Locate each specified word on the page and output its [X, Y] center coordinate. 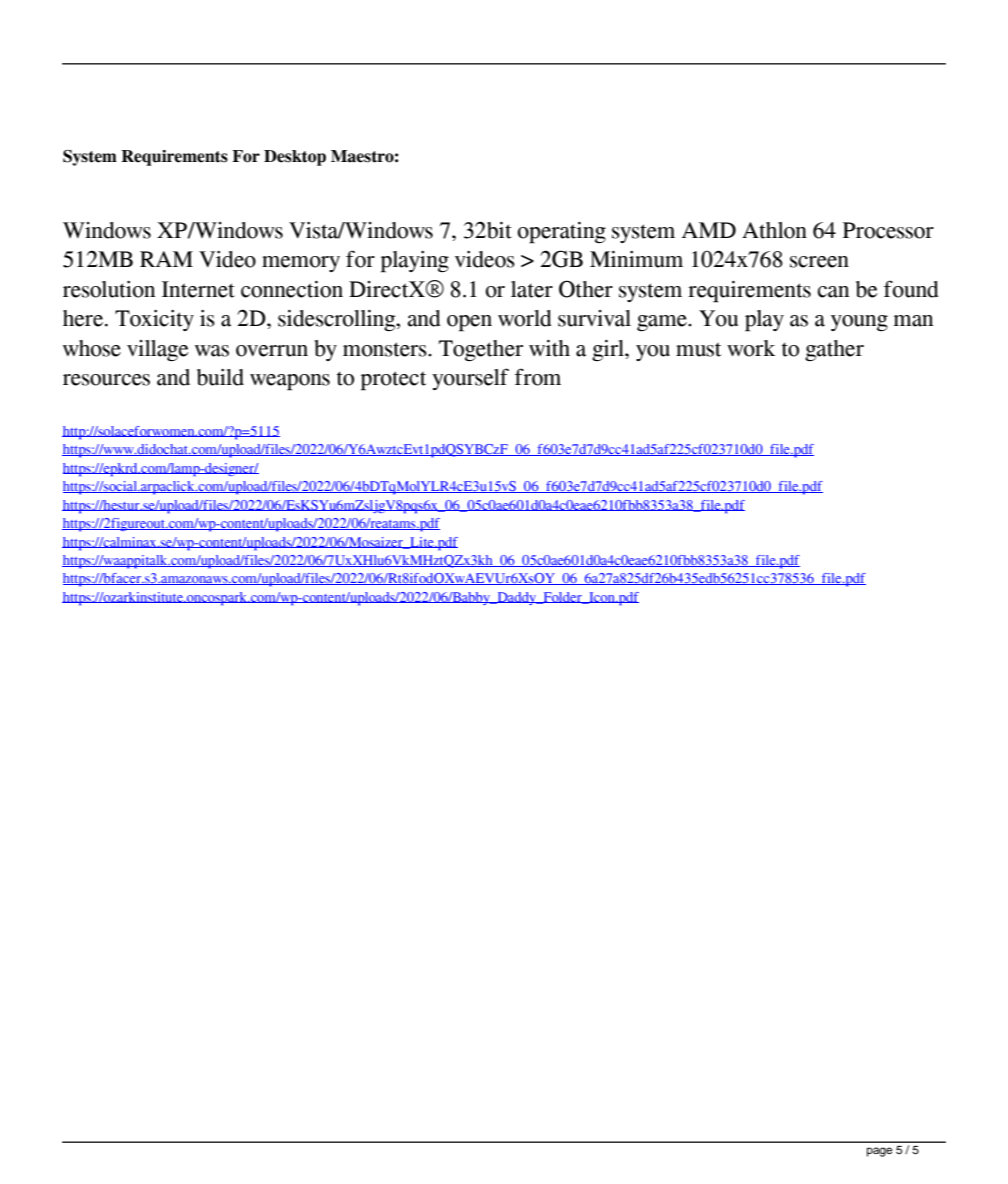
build [220, 377]
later [532, 289]
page [879, 1152]
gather [834, 350]
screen [819, 262]
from [538, 377]
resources [106, 380]
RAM [166, 259]
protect [393, 381]
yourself [470, 379]
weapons [290, 382]
